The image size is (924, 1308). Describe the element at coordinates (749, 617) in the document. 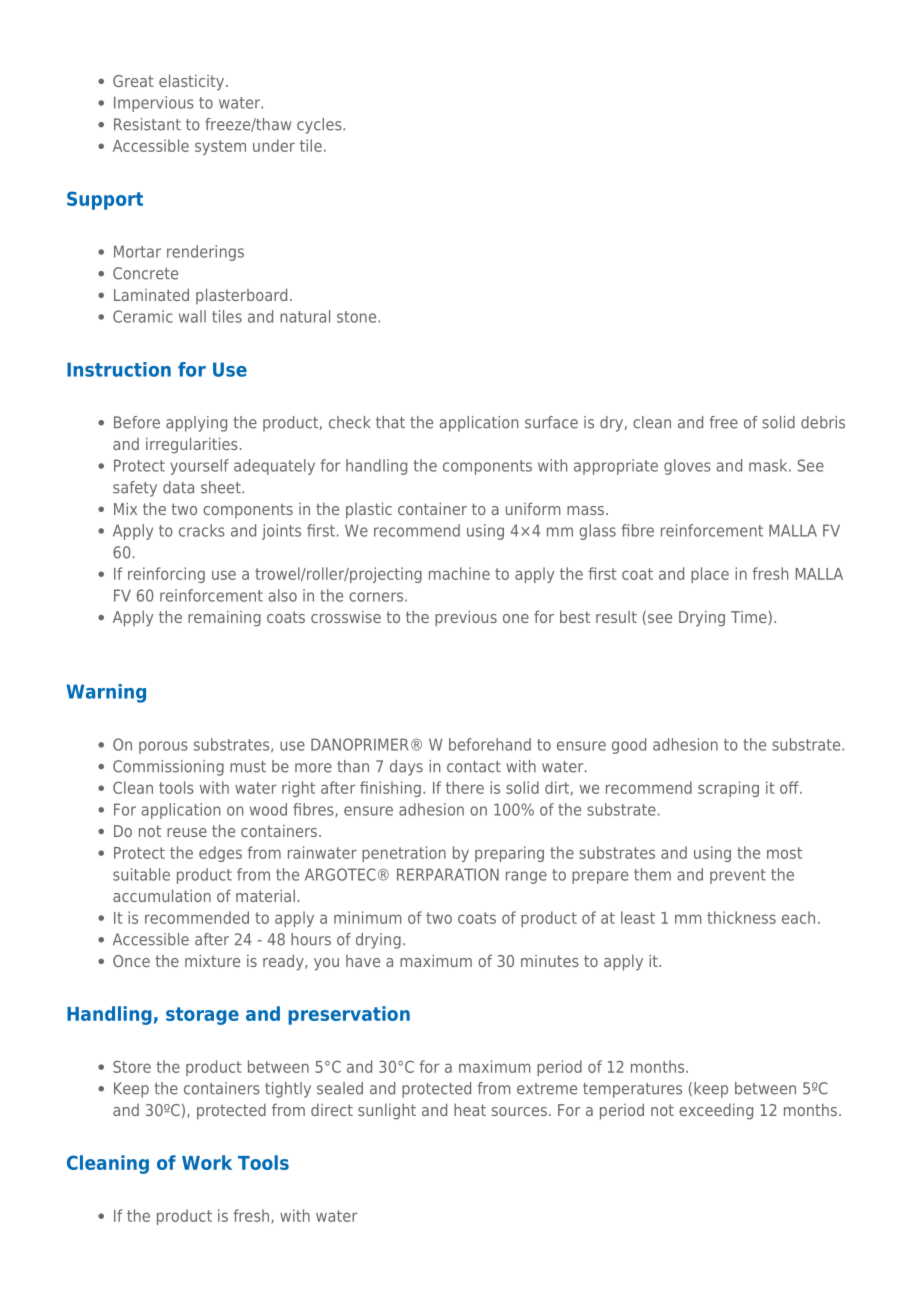

I see `Time` at that location.
